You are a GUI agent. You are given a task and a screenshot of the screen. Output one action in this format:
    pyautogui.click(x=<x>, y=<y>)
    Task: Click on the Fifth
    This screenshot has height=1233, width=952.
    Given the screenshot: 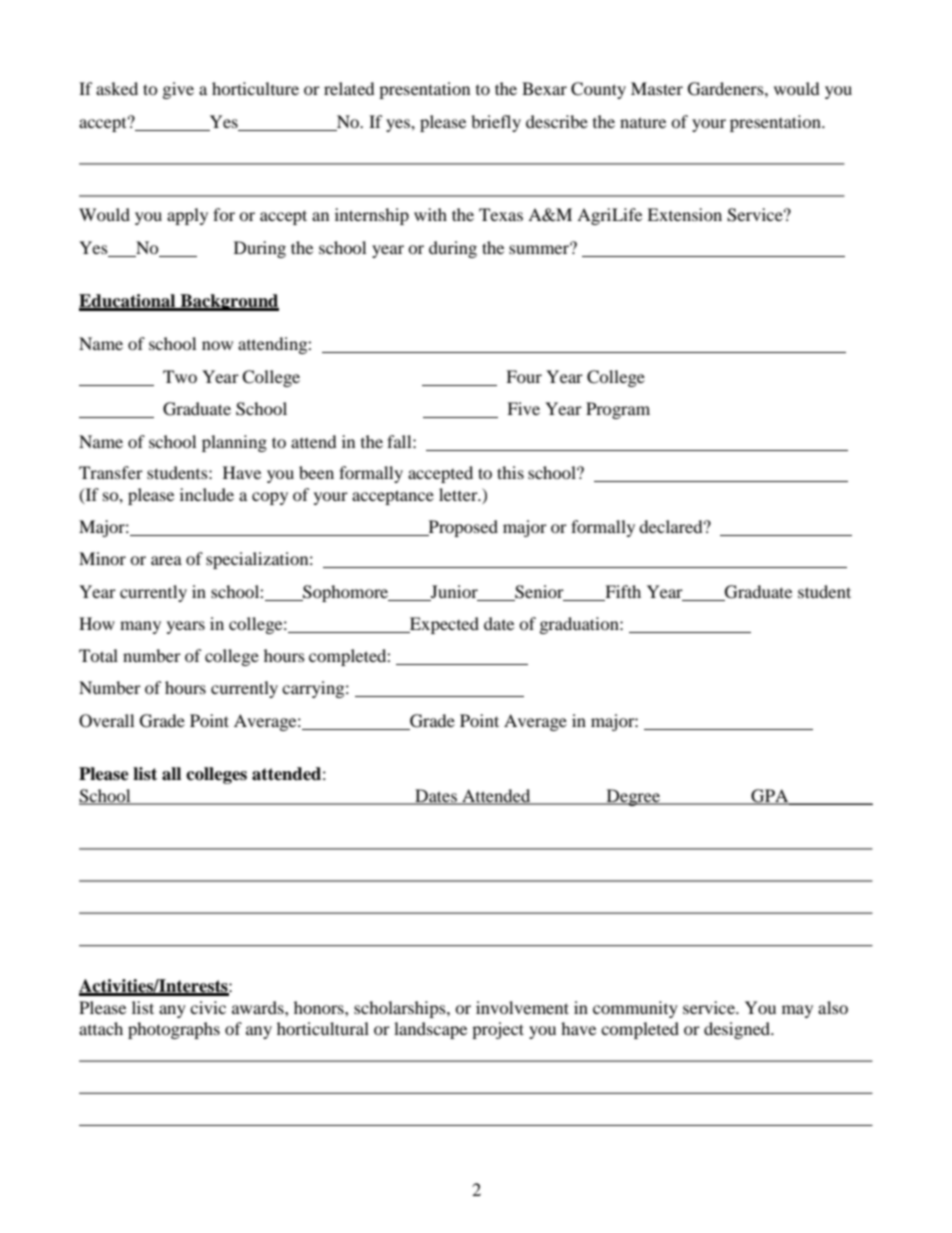 What is the action you would take?
    pyautogui.click(x=623, y=591)
